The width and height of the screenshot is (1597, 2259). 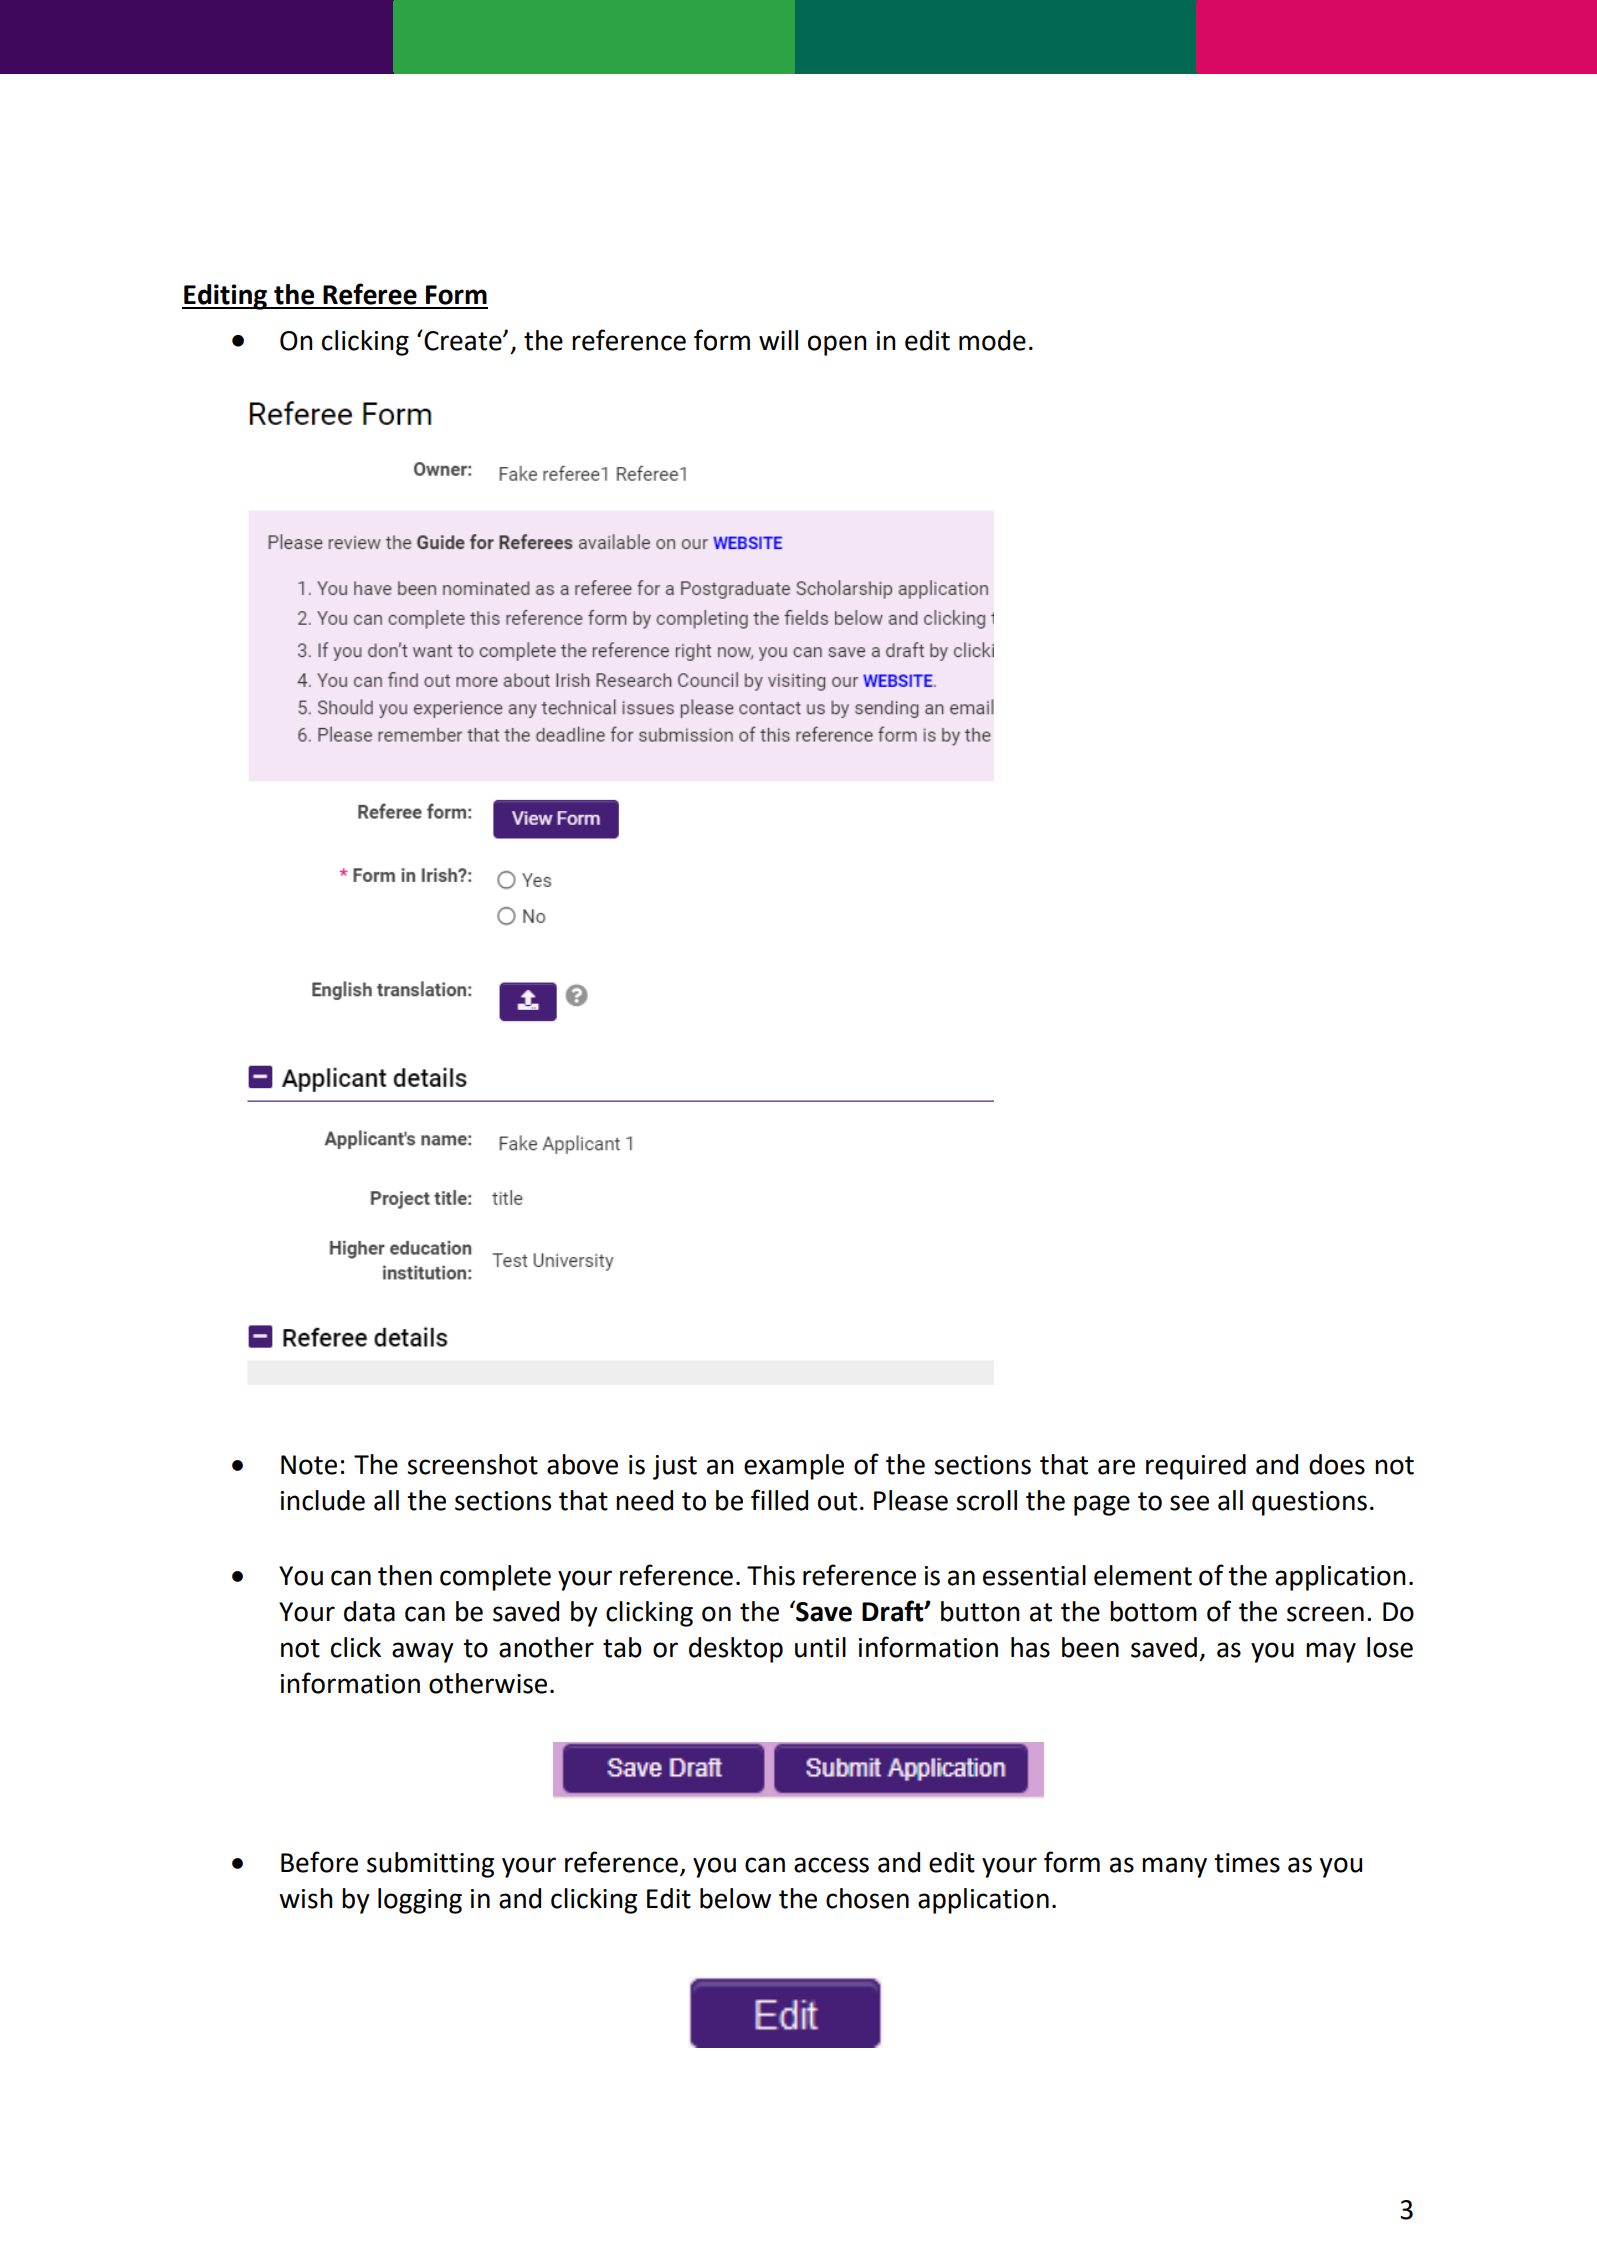 What do you see at coordinates (837, 345) in the screenshot?
I see `open` at bounding box center [837, 345].
